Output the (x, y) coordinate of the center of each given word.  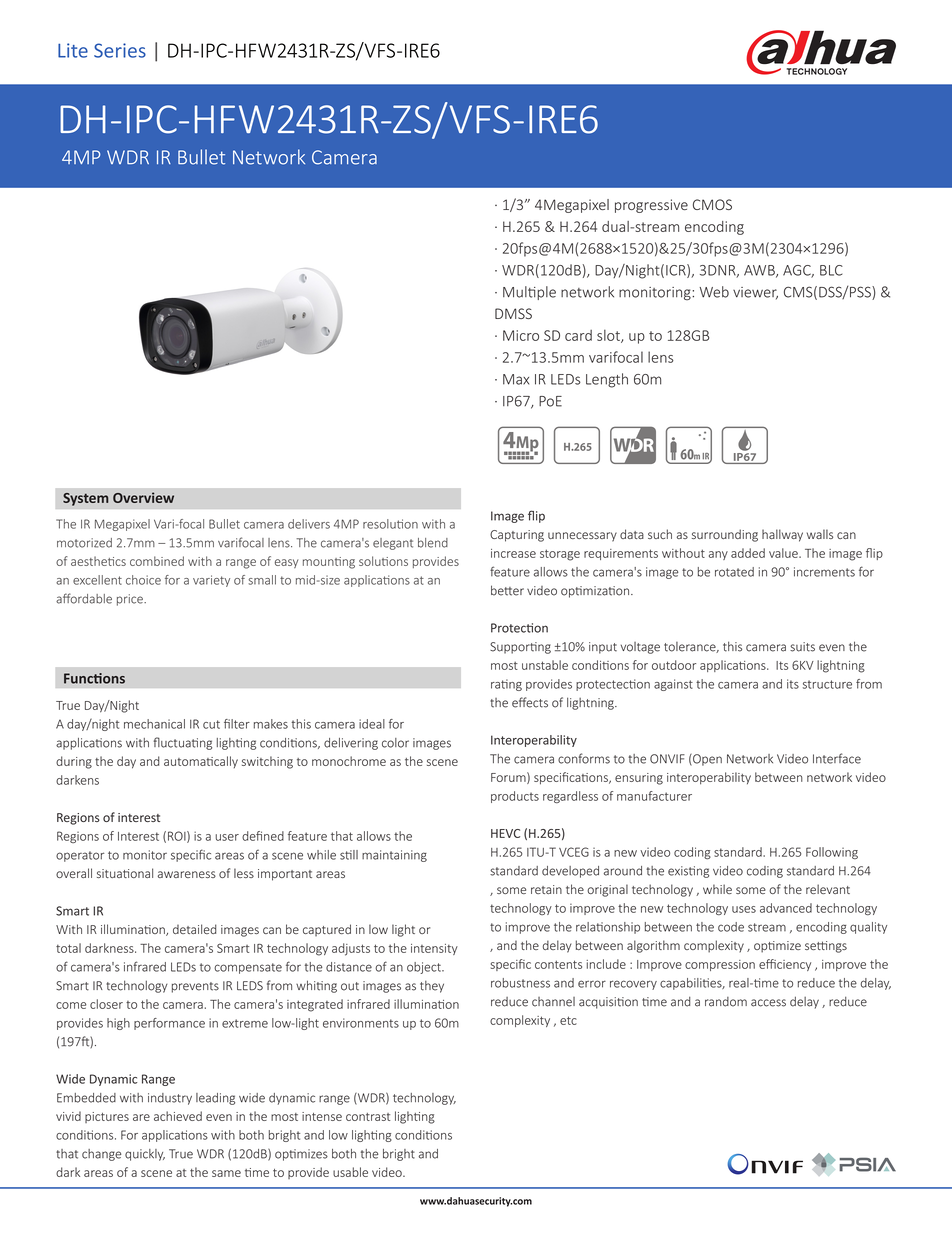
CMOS (712, 204)
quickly (145, 1155)
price (131, 600)
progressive (651, 206)
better (507, 590)
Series (120, 50)
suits (802, 647)
